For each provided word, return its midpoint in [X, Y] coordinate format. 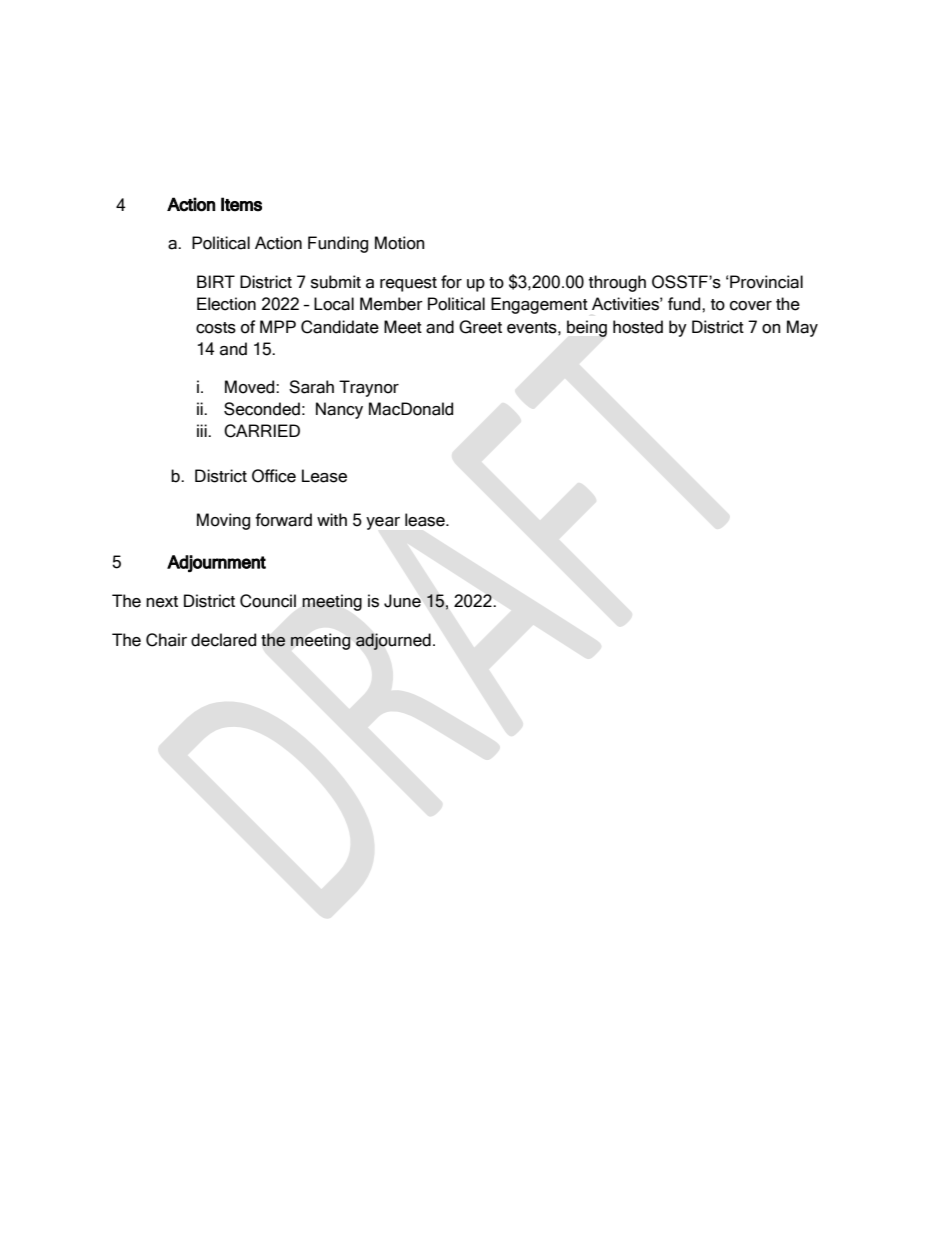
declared [223, 640]
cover [751, 306]
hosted [638, 327]
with [332, 519]
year [383, 523]
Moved [251, 387]
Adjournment [216, 563]
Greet [480, 327]
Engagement [539, 305]
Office [274, 476]
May [802, 328]
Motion [400, 243]
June [402, 601]
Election [226, 304]
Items [241, 204]
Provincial [765, 282]
